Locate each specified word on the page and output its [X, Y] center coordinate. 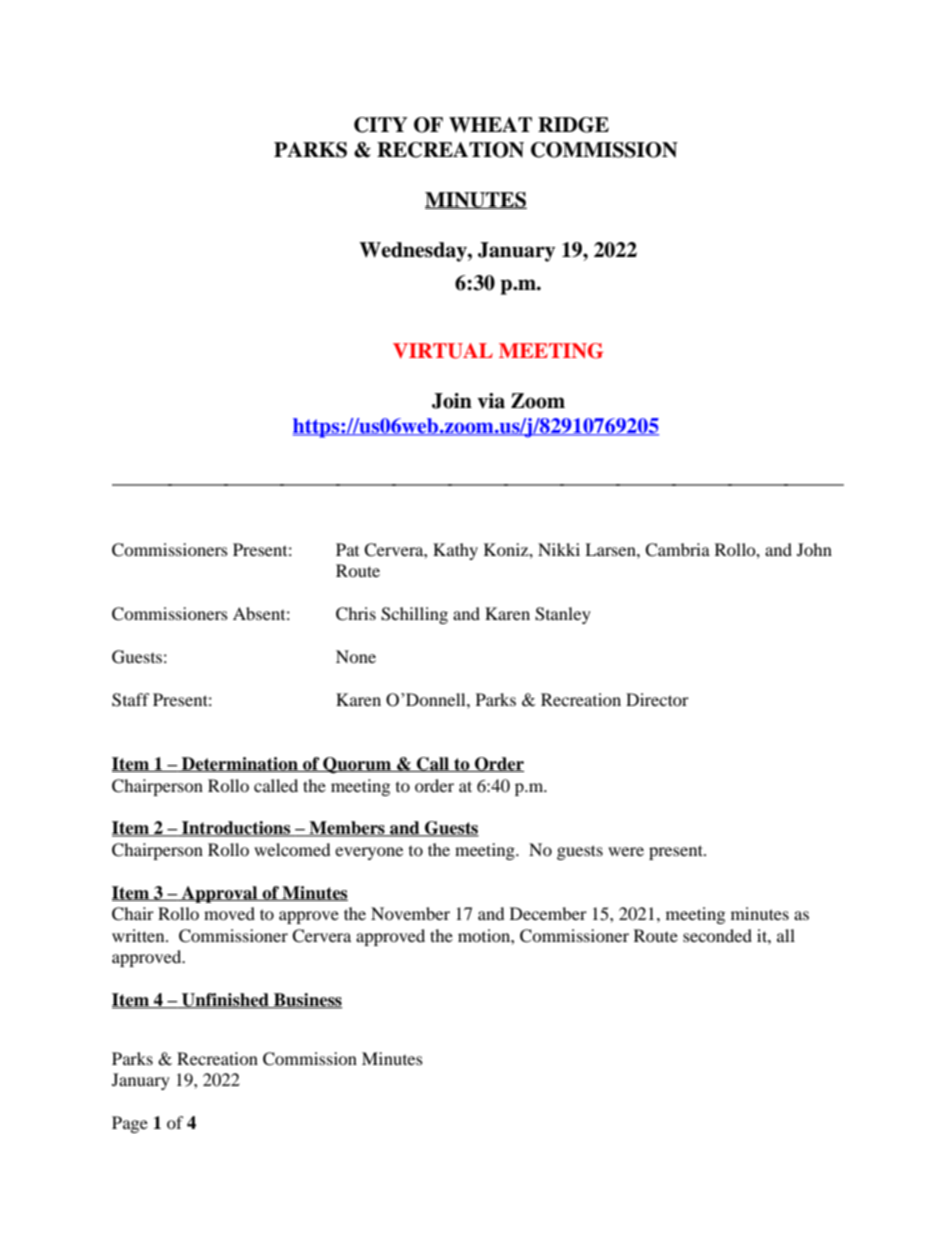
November [410, 913]
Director [657, 699]
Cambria [677, 550]
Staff [131, 700]
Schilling [414, 615]
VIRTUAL [443, 351]
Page [130, 1124]
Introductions [236, 829]
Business [307, 1001]
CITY [381, 125]
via [491, 401]
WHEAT [490, 124]
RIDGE [573, 125]
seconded [717, 935]
